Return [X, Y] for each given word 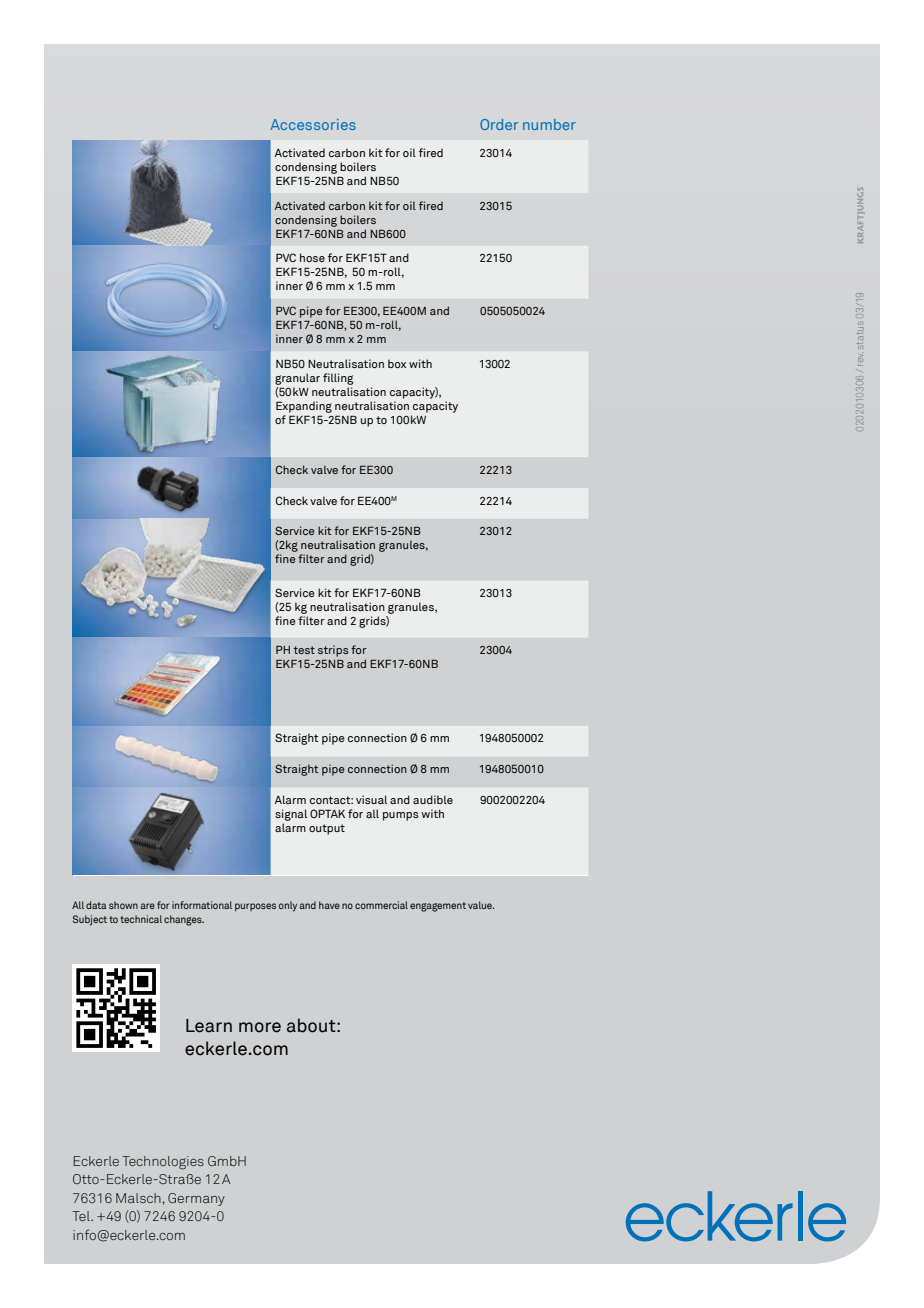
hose [312, 257]
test [304, 650]
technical [141, 919]
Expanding [304, 407]
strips [333, 651]
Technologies [163, 1163]
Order [499, 124]
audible [433, 799]
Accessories [313, 124]
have [329, 905]
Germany [196, 1199]
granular [297, 379]
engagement [438, 907]
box [397, 363]
